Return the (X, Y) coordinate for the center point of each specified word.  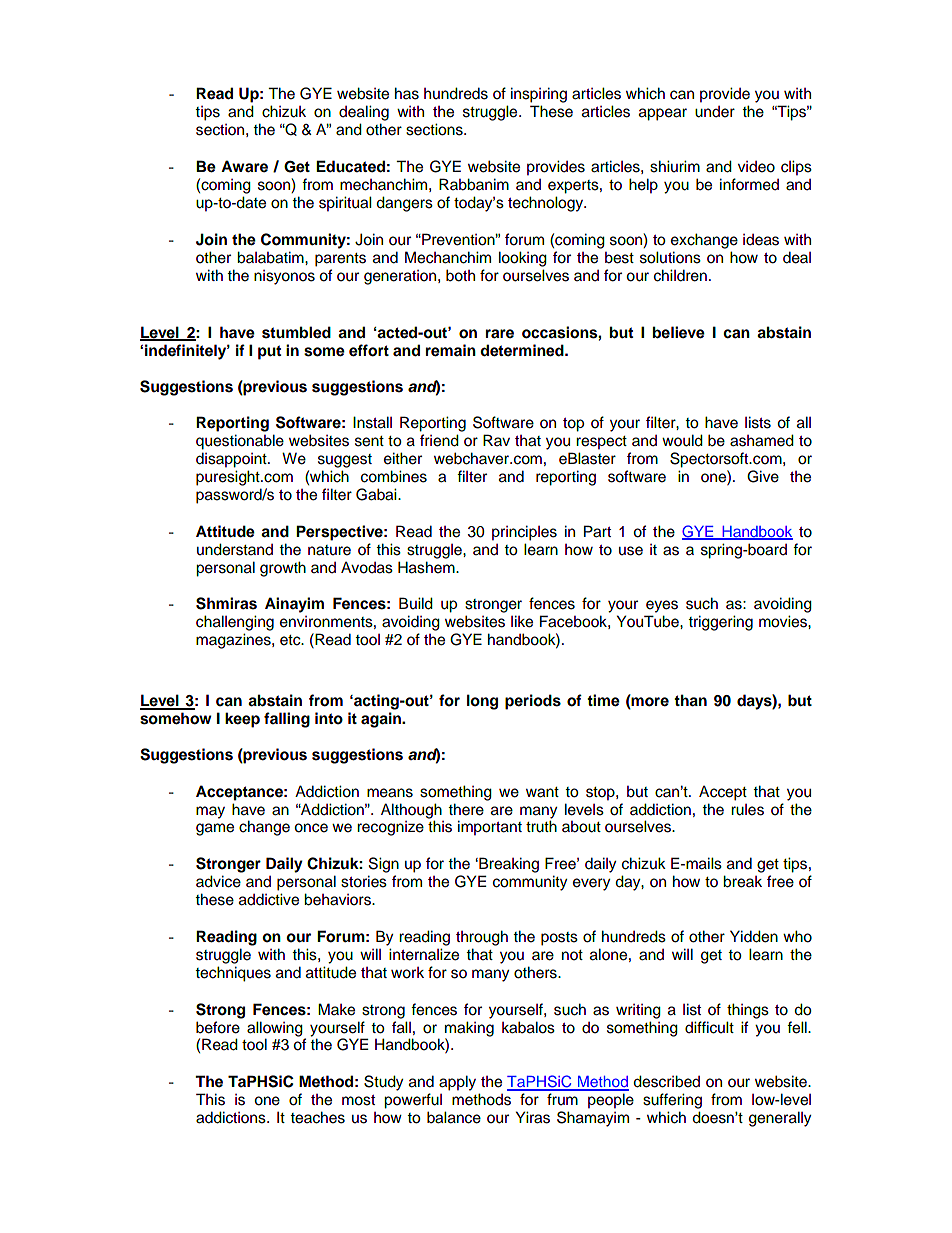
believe (679, 332)
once (311, 828)
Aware (244, 166)
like (522, 621)
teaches (317, 1117)
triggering (720, 623)
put (269, 352)
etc (291, 640)
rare (500, 333)
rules (747, 810)
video (756, 167)
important (490, 828)
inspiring (539, 95)
